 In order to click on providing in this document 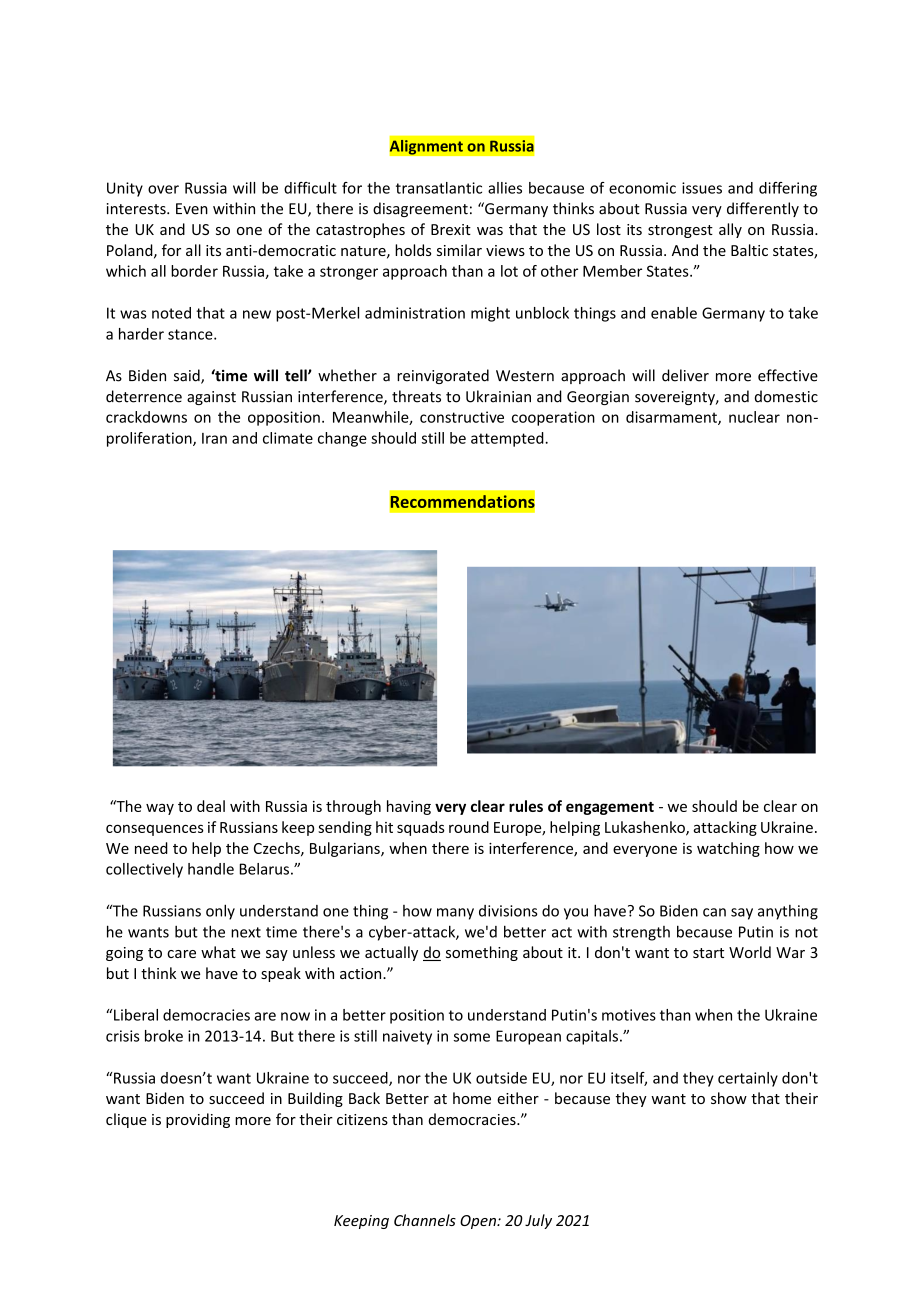, I will do `click(198, 1120)`.
